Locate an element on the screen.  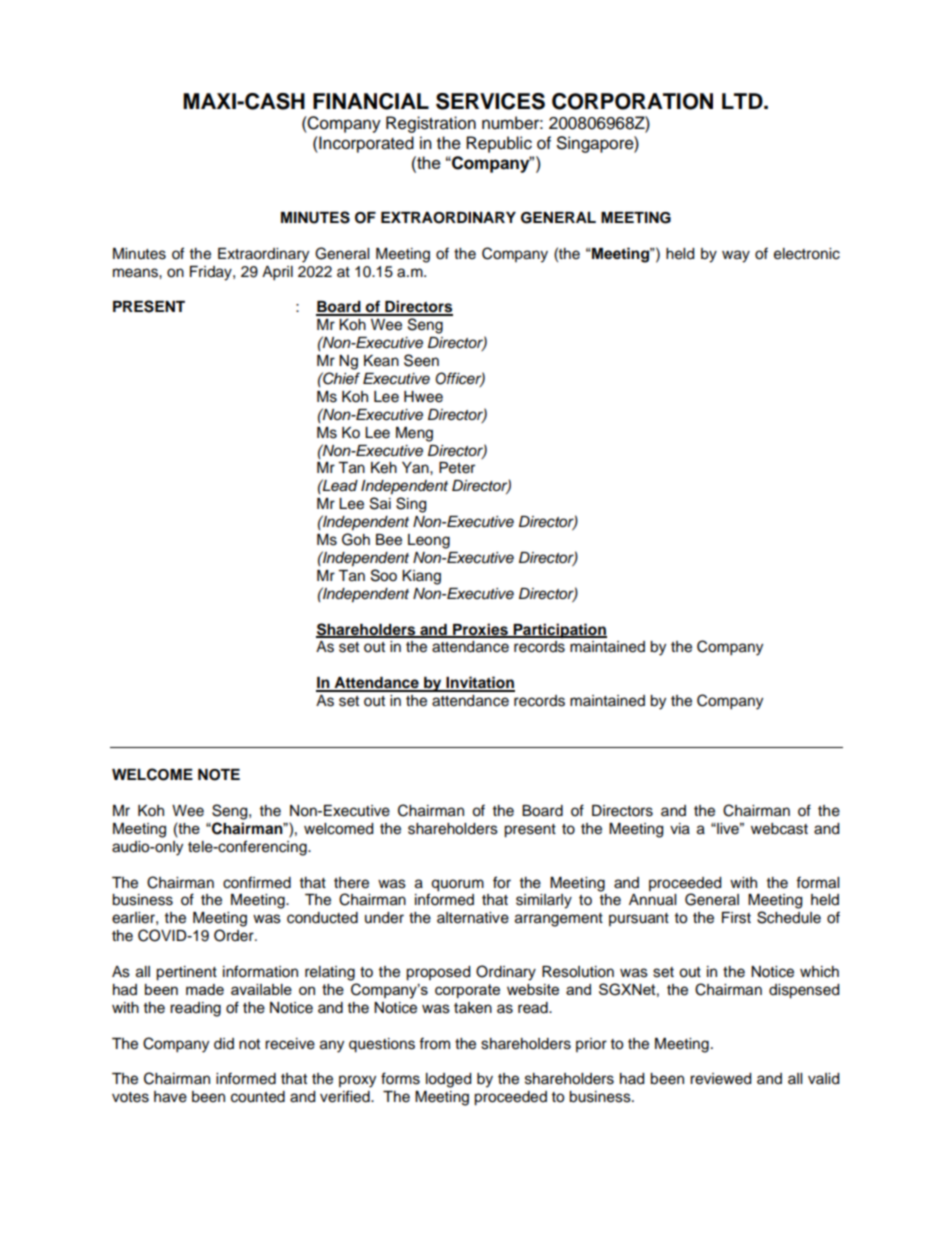
Proxies is located at coordinates (480, 630).
